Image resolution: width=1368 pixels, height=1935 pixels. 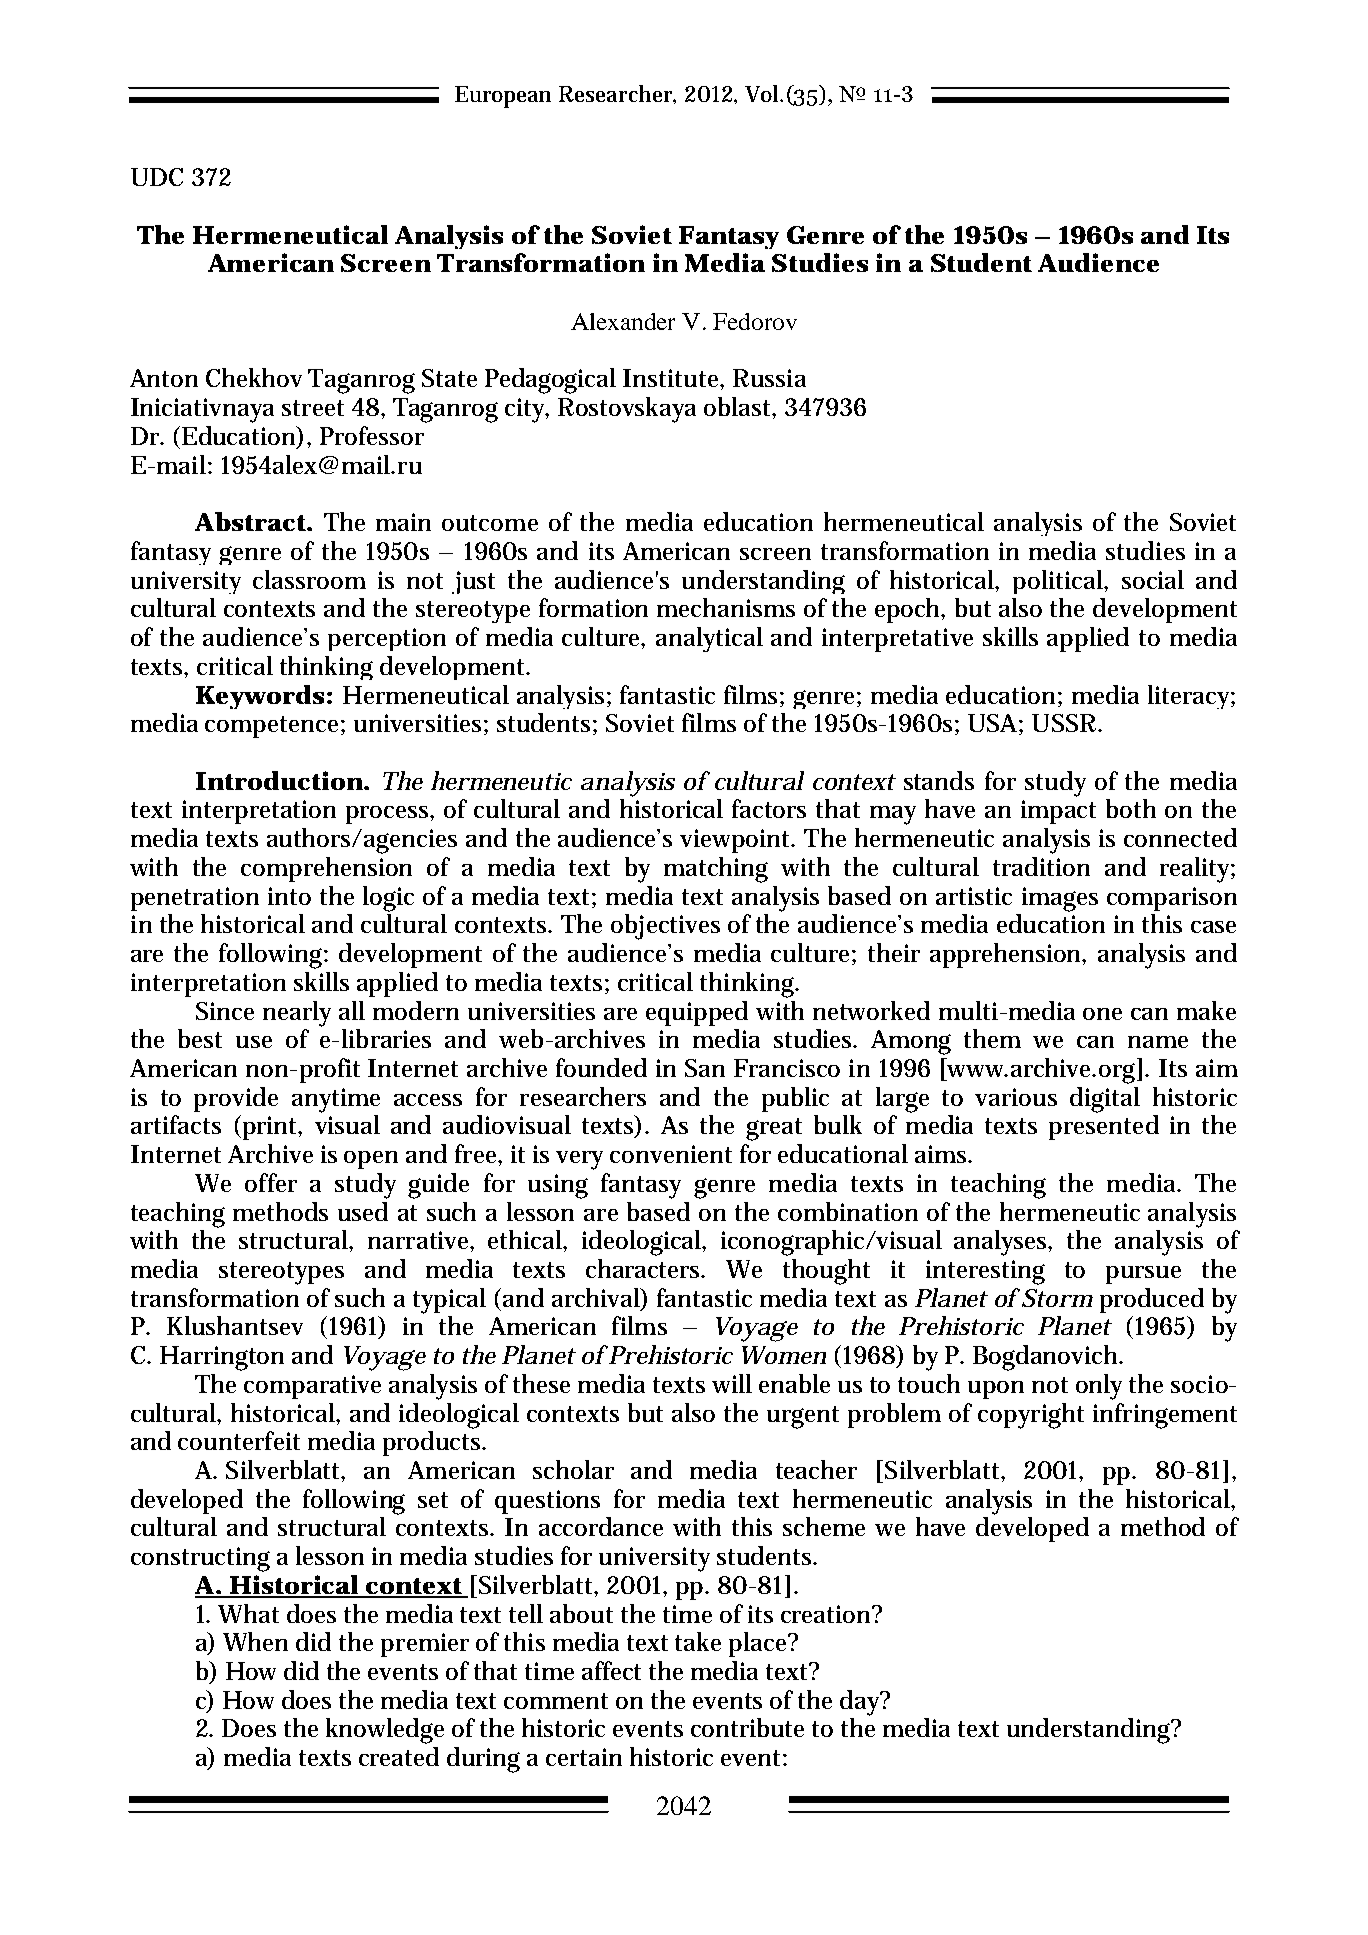 I want to click on analytical, so click(x=709, y=639).
